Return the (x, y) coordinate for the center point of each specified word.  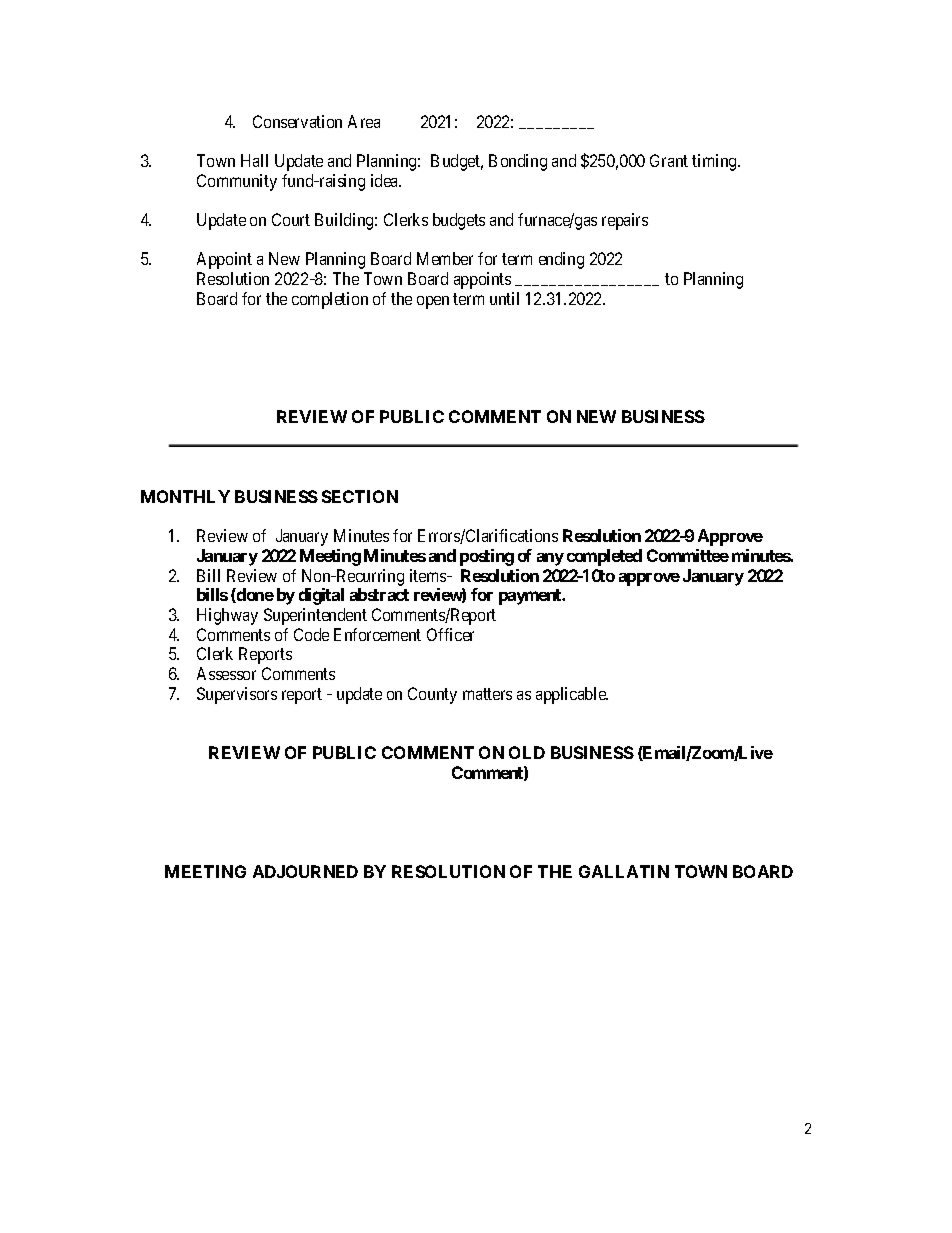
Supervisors (237, 695)
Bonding (518, 162)
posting (487, 557)
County (432, 695)
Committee (688, 555)
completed (604, 557)
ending (561, 260)
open (433, 302)
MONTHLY (185, 496)
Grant (669, 160)
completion (330, 300)
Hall (254, 160)
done (254, 595)
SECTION (360, 496)
